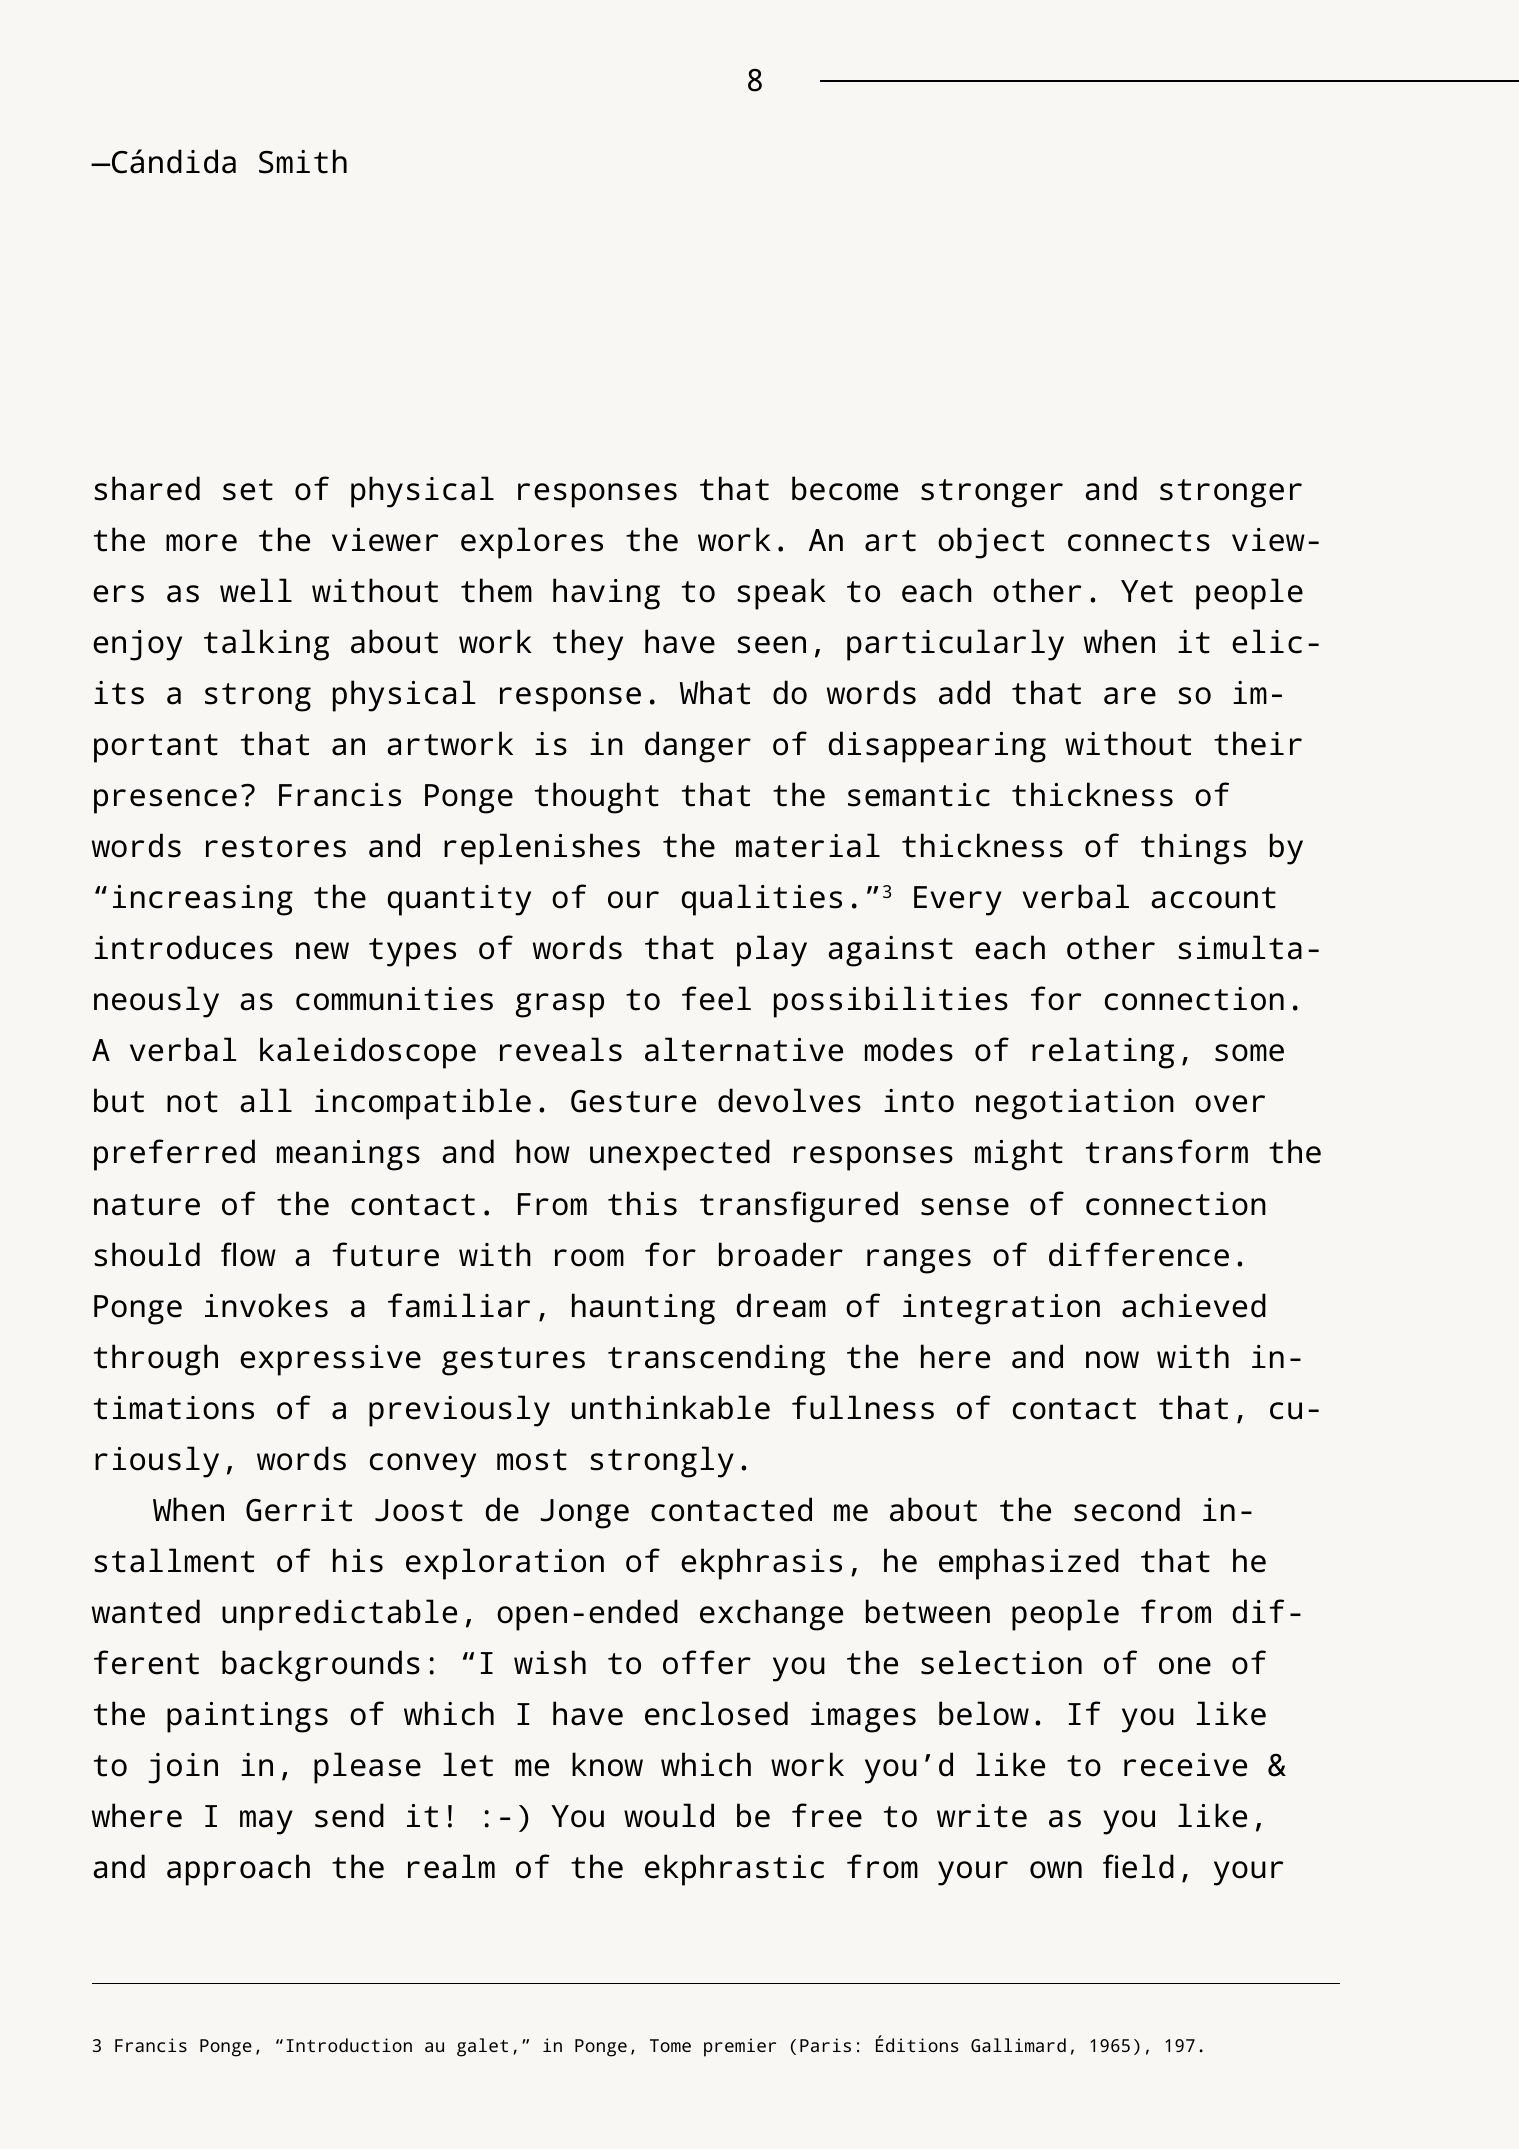 This screenshot has width=1519, height=2149. What do you see at coordinates (680, 1155) in the screenshot?
I see `unexpected` at bounding box center [680, 1155].
